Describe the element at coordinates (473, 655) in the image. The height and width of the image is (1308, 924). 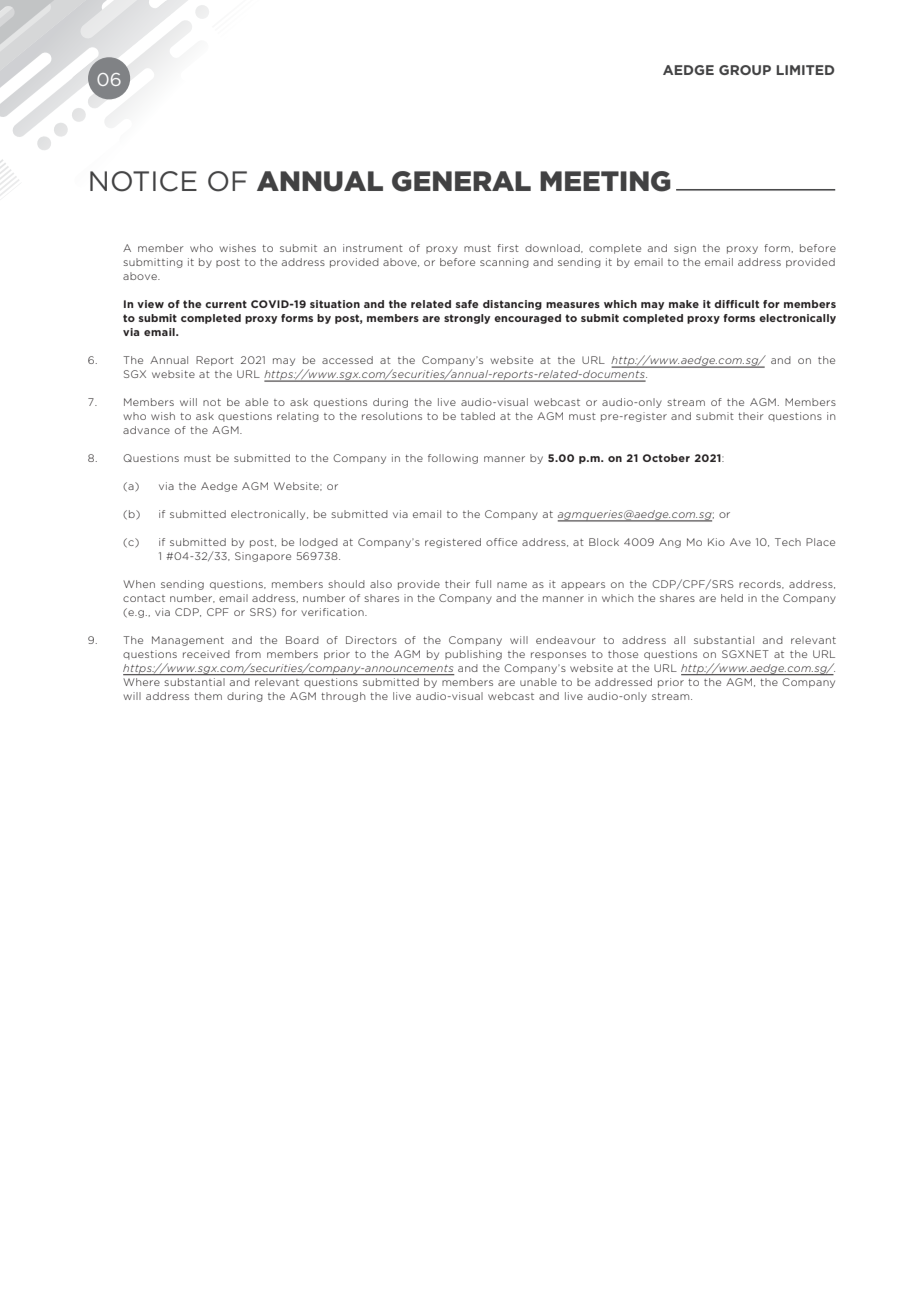
I see `publishing` at that location.
